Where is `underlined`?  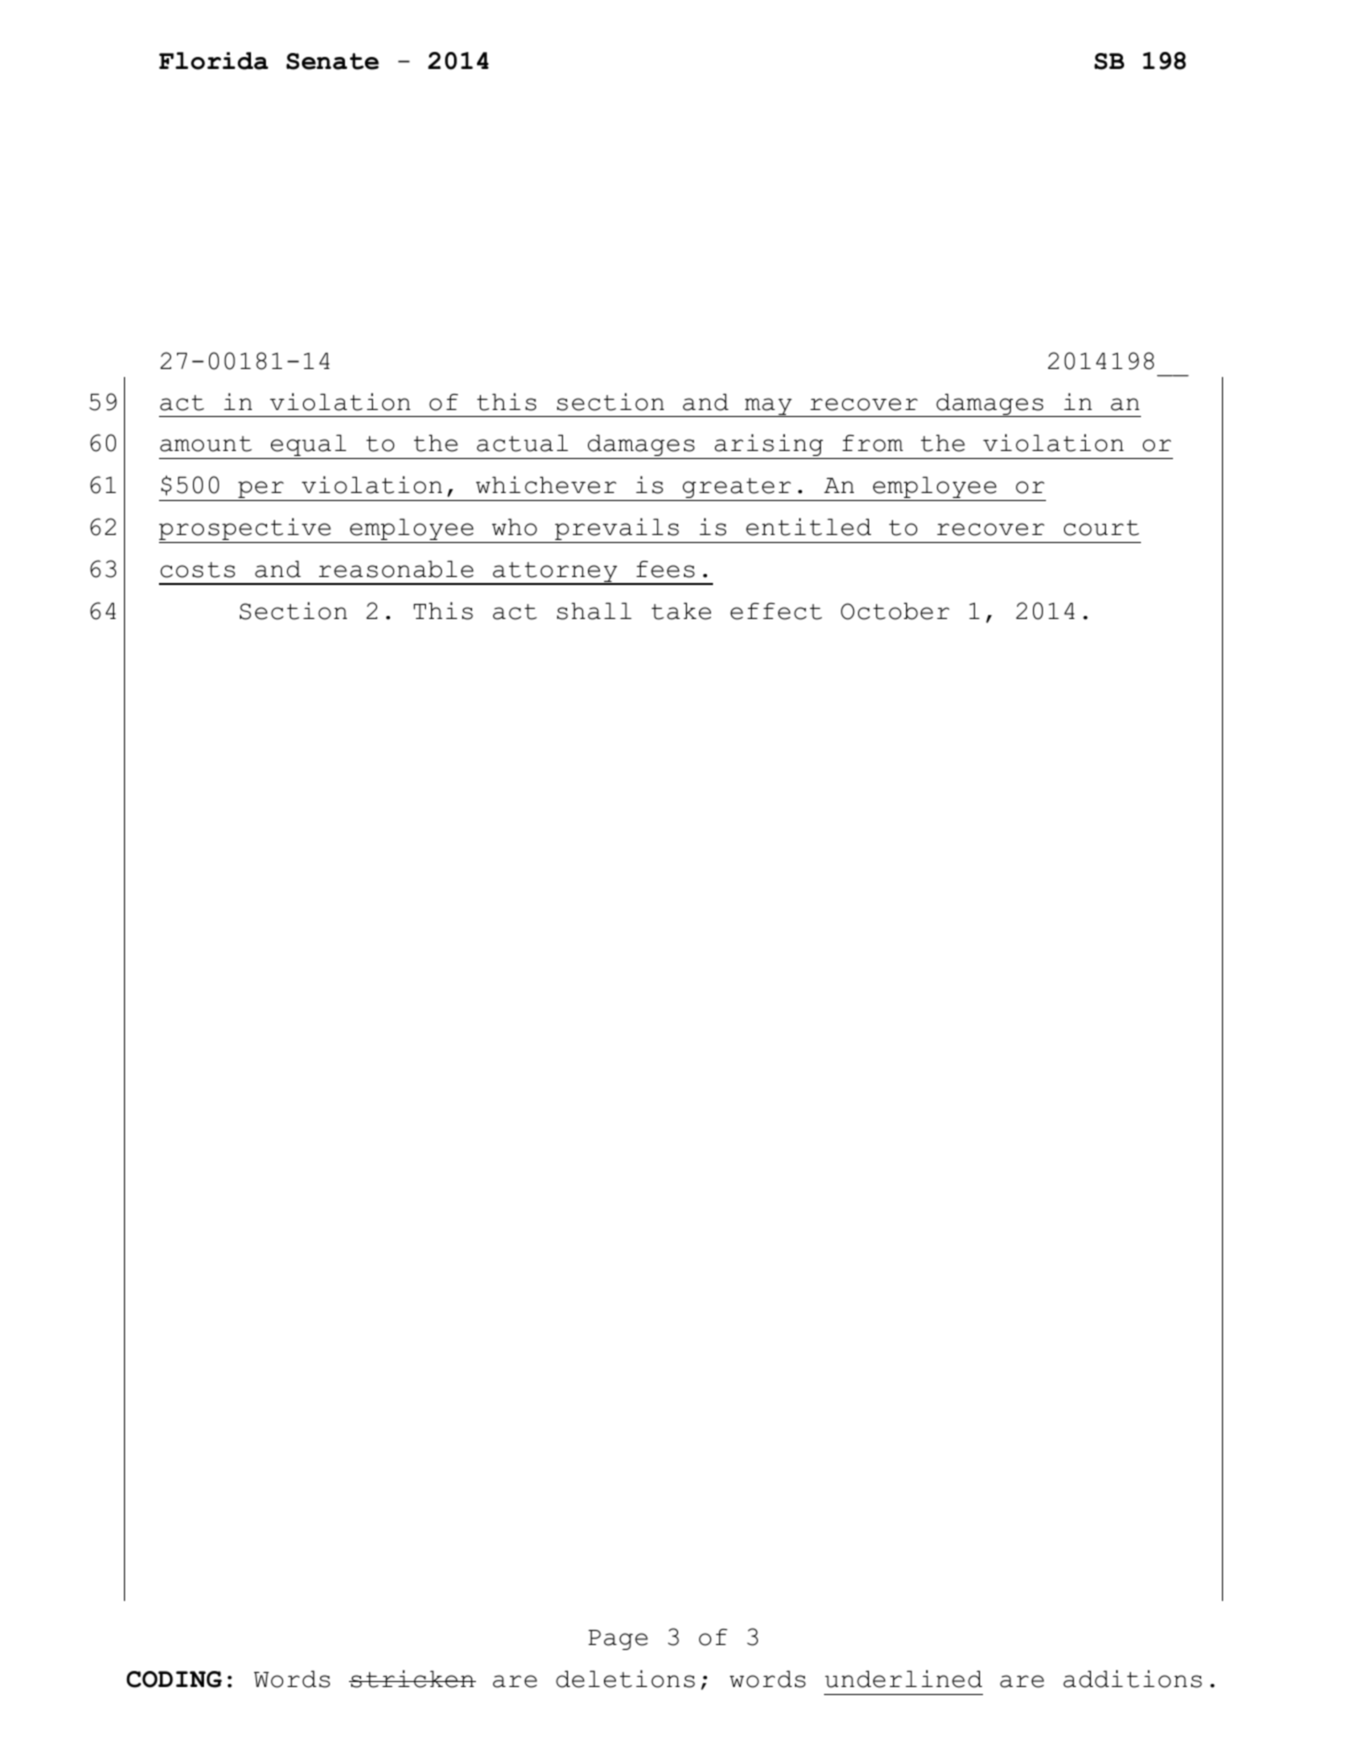
underlined is located at coordinates (903, 1679).
